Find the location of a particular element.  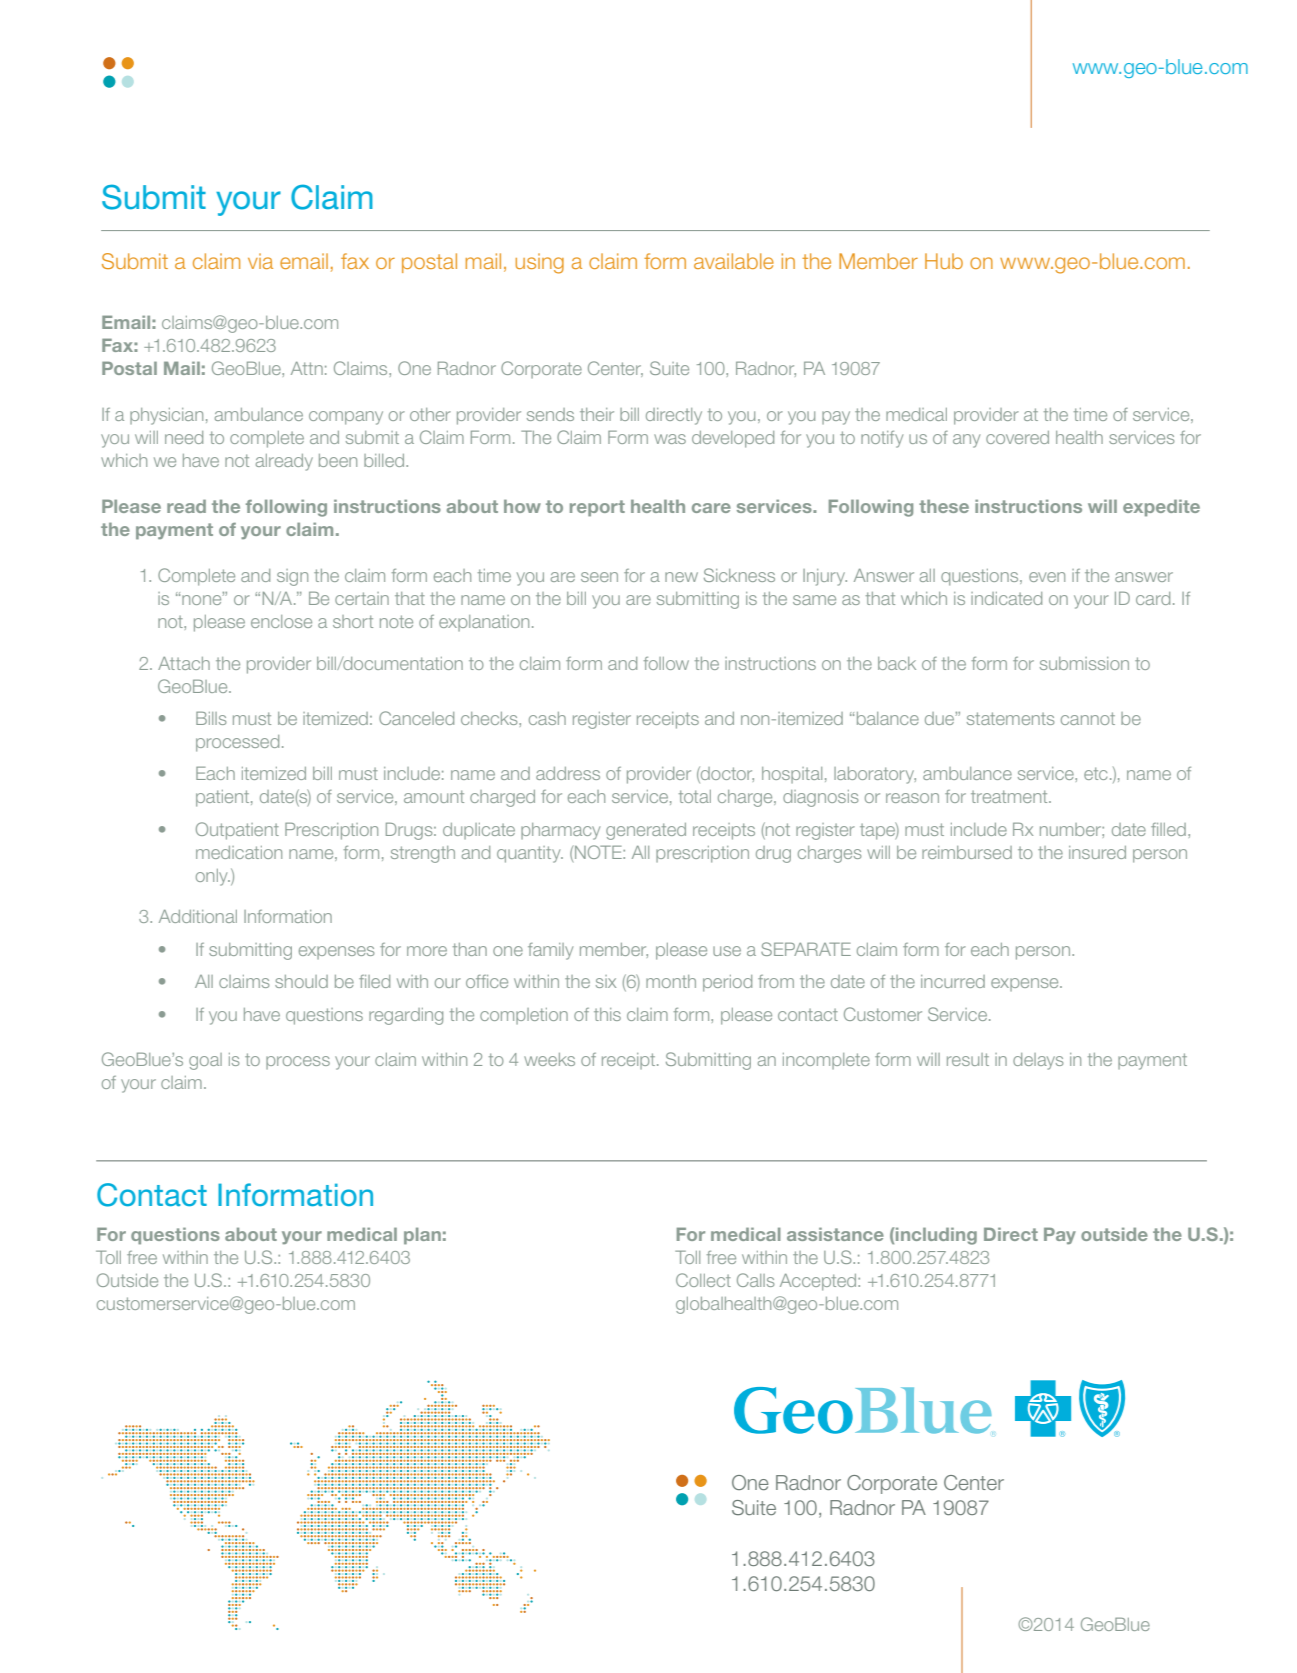

available is located at coordinates (734, 261).
